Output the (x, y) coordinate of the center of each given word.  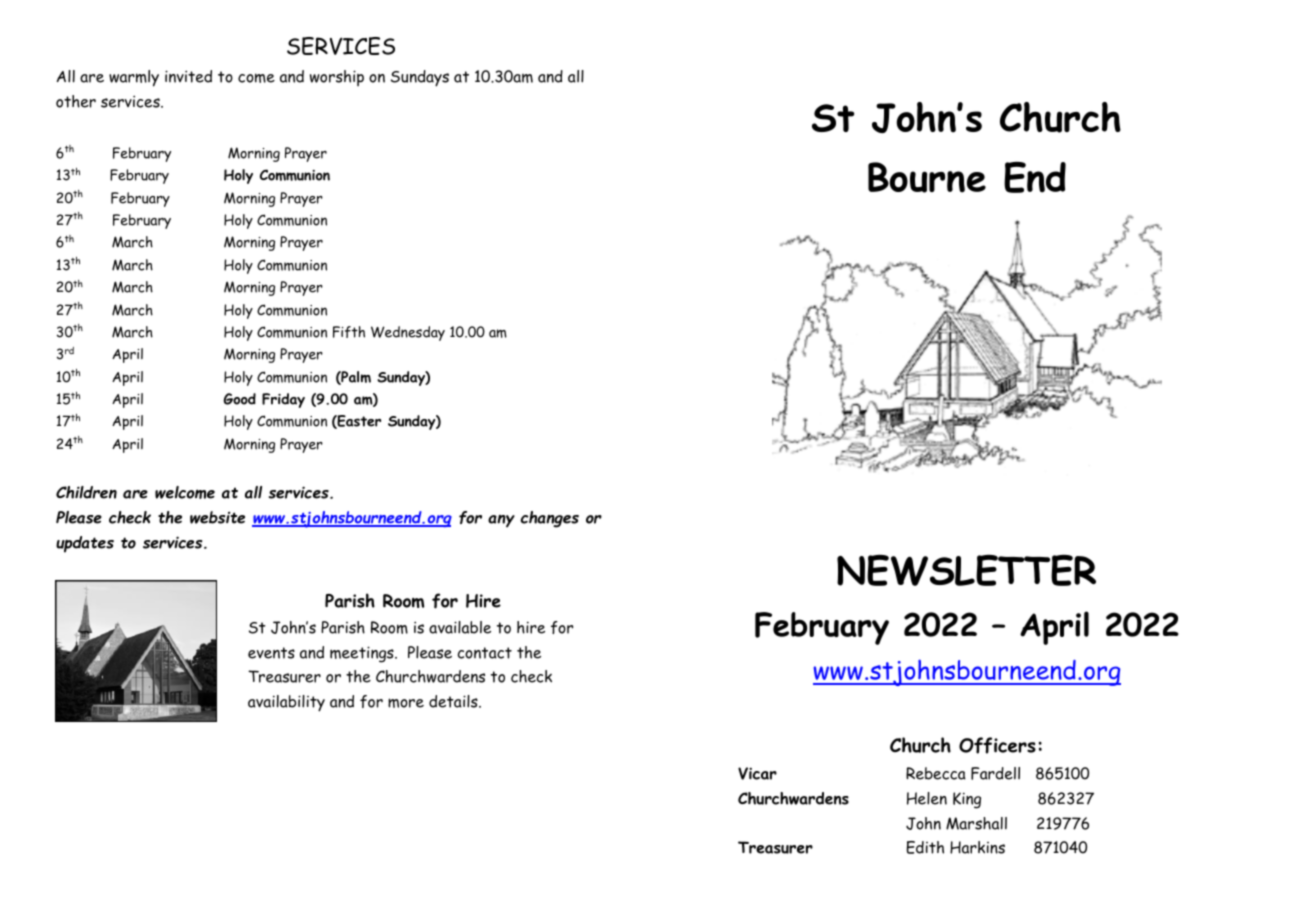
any (501, 521)
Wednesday (408, 333)
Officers (997, 745)
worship (337, 78)
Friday (283, 400)
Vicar (757, 773)
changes (549, 519)
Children (86, 492)
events (271, 653)
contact (485, 653)
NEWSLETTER (966, 570)
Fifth (349, 332)
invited (188, 76)
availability (286, 703)
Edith (925, 847)
